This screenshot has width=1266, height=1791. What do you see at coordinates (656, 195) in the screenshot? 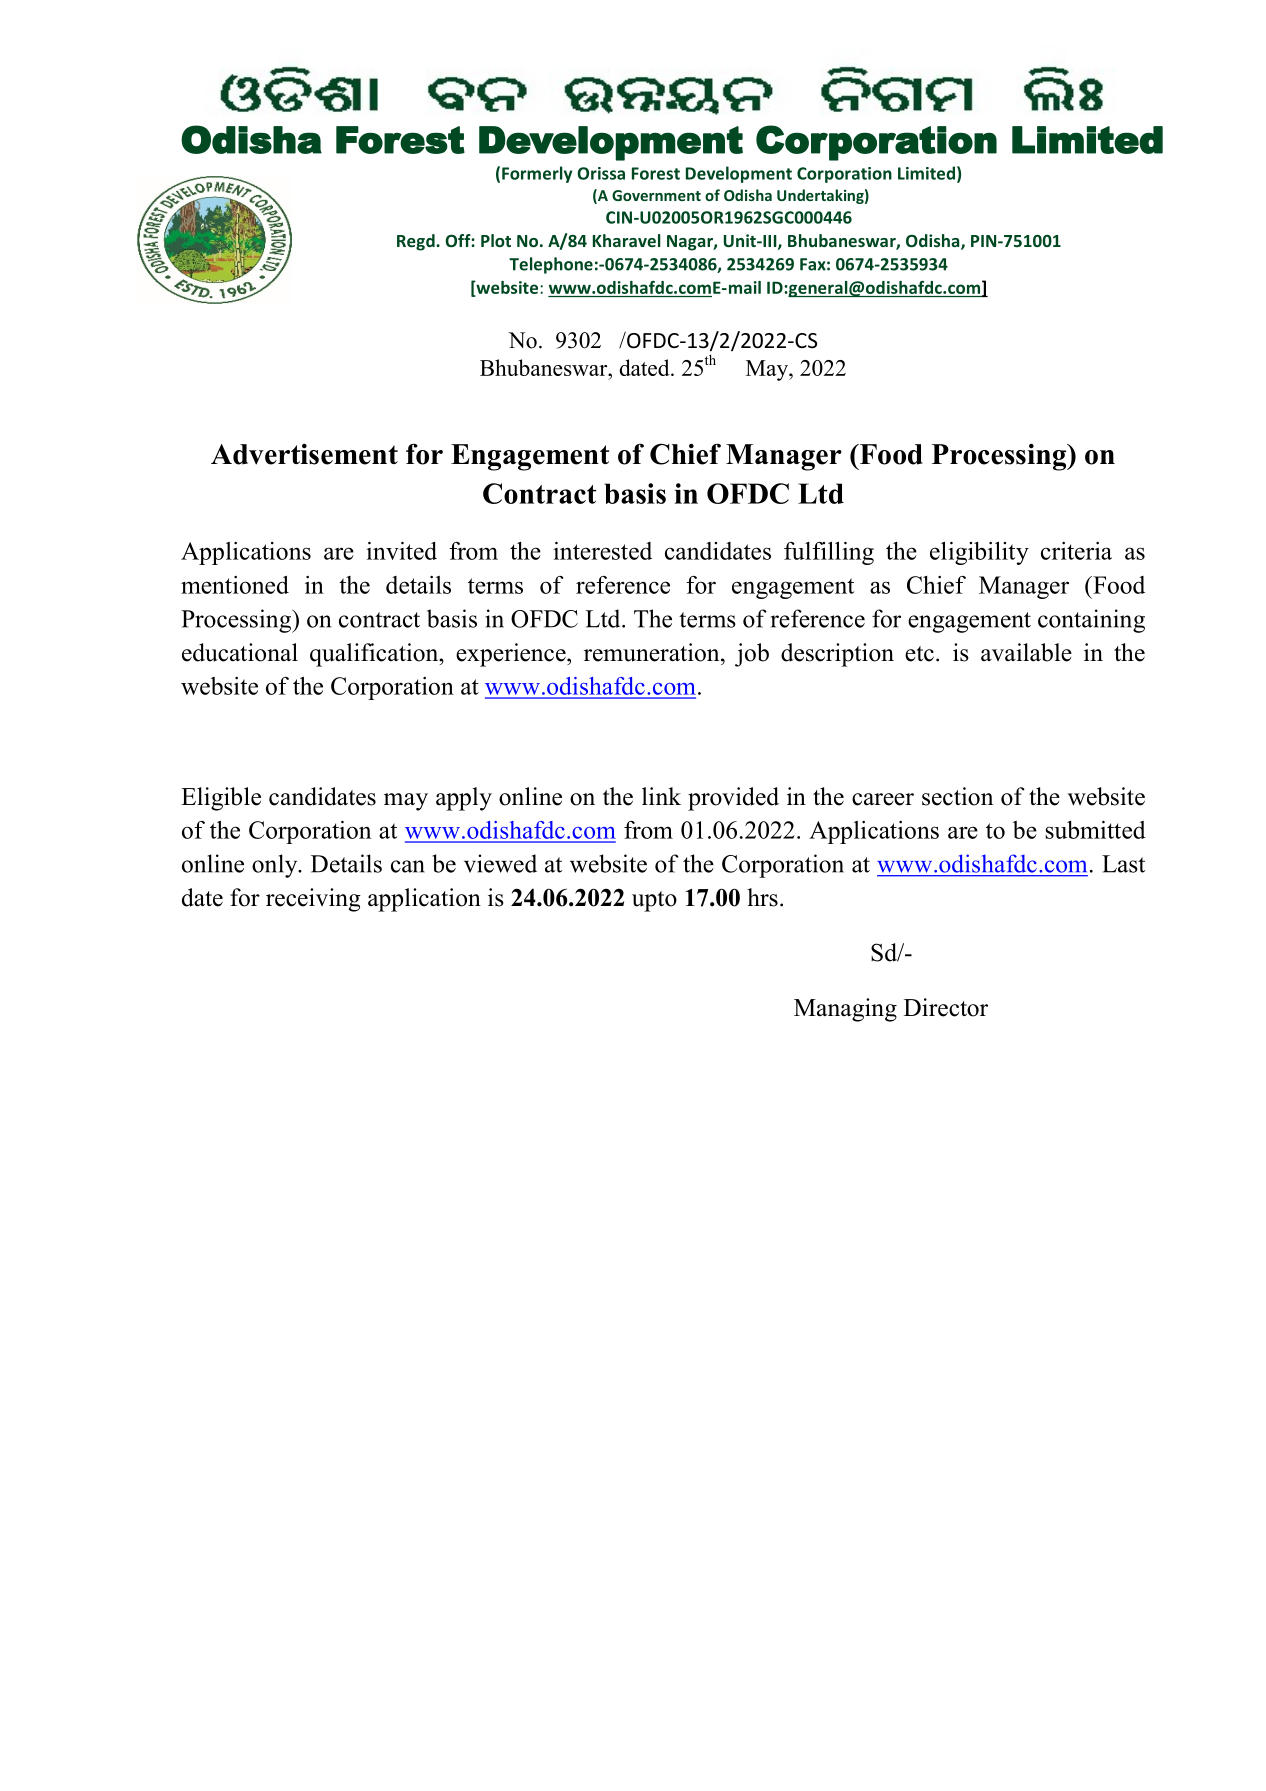
I see `Government` at bounding box center [656, 195].
